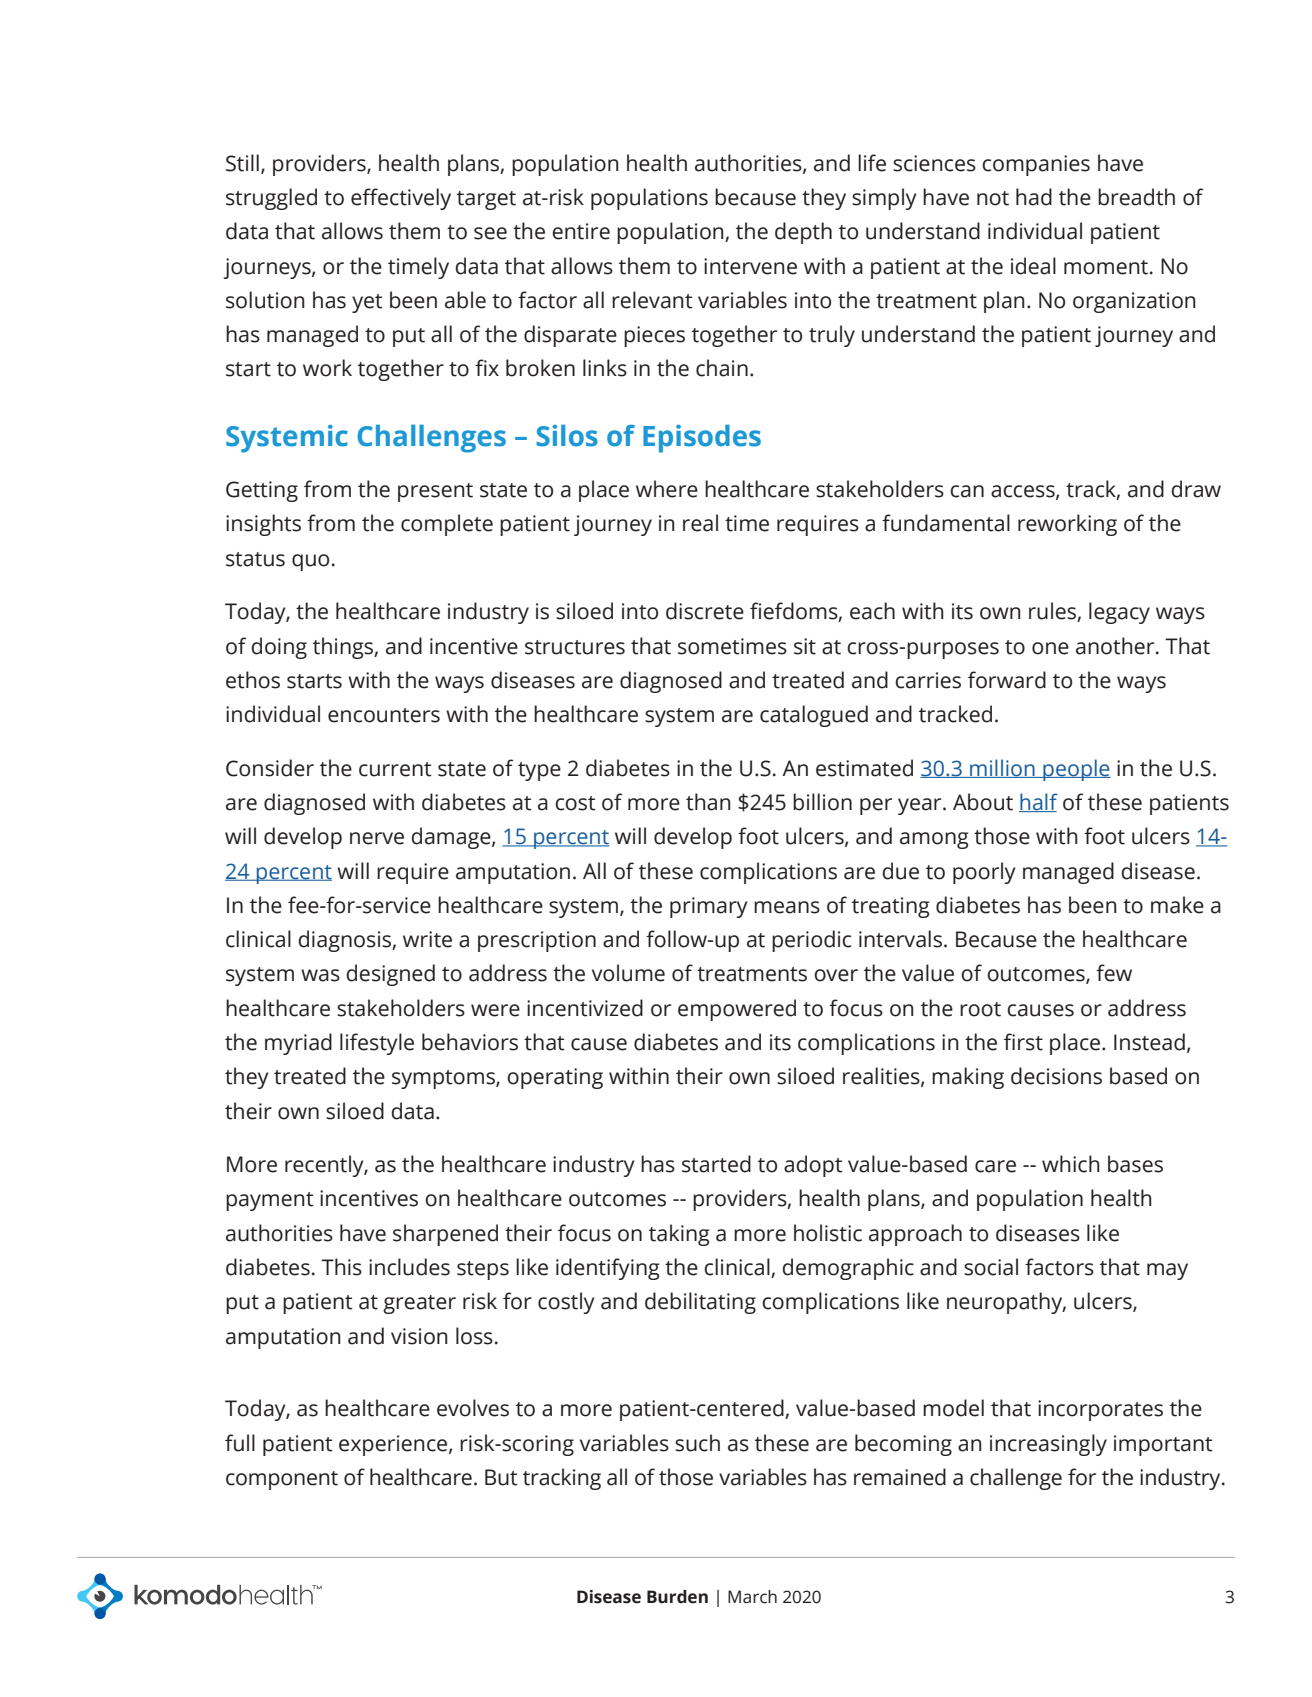  Describe the element at coordinates (1048, 1445) in the document. I see `increasingly` at that location.
